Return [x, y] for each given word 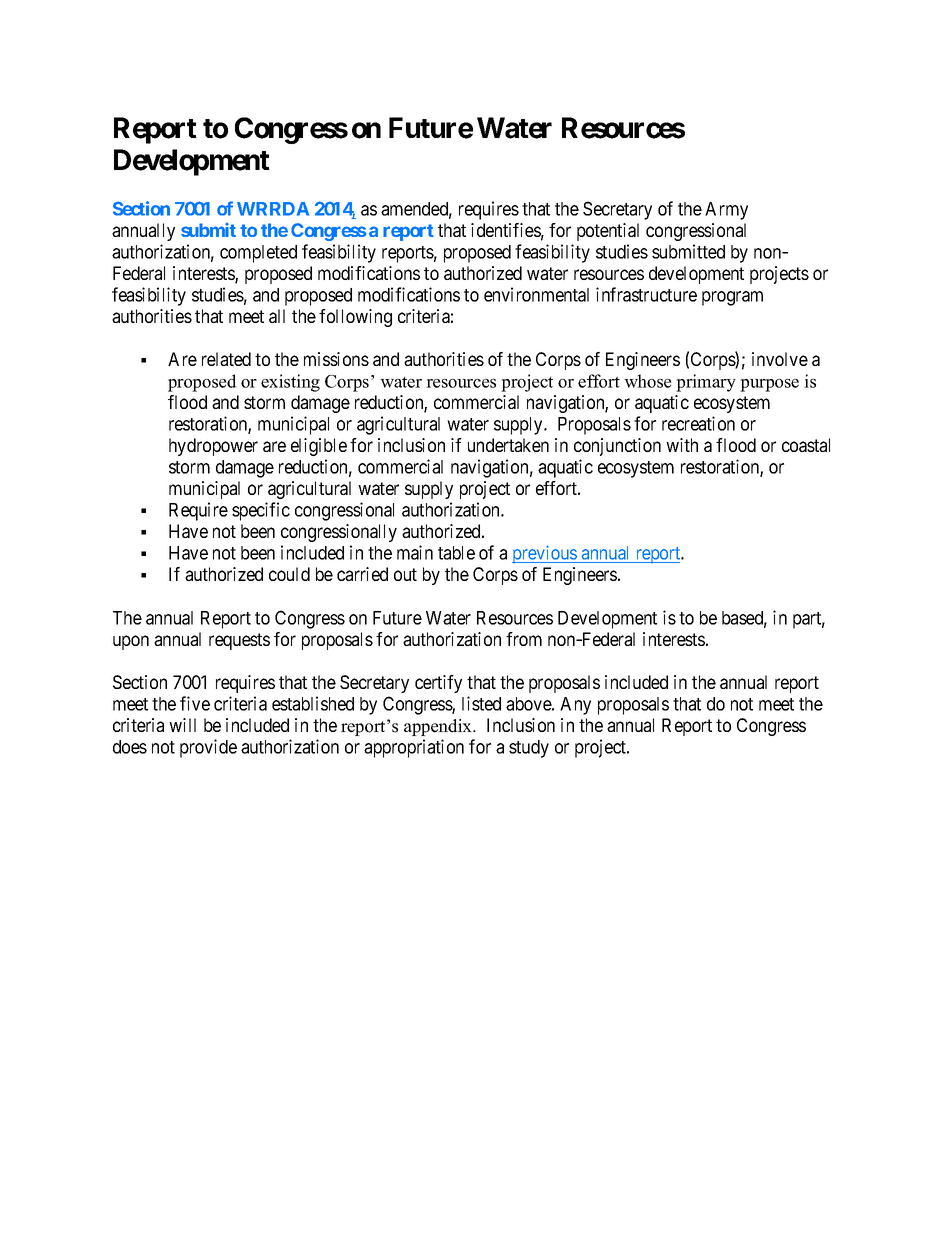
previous [545, 554]
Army [726, 211]
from [524, 639]
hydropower [213, 447]
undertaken [508, 445]
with [682, 445]
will [182, 725]
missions [336, 359]
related [226, 359]
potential [608, 232]
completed [258, 254]
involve [780, 359]
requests [239, 641]
